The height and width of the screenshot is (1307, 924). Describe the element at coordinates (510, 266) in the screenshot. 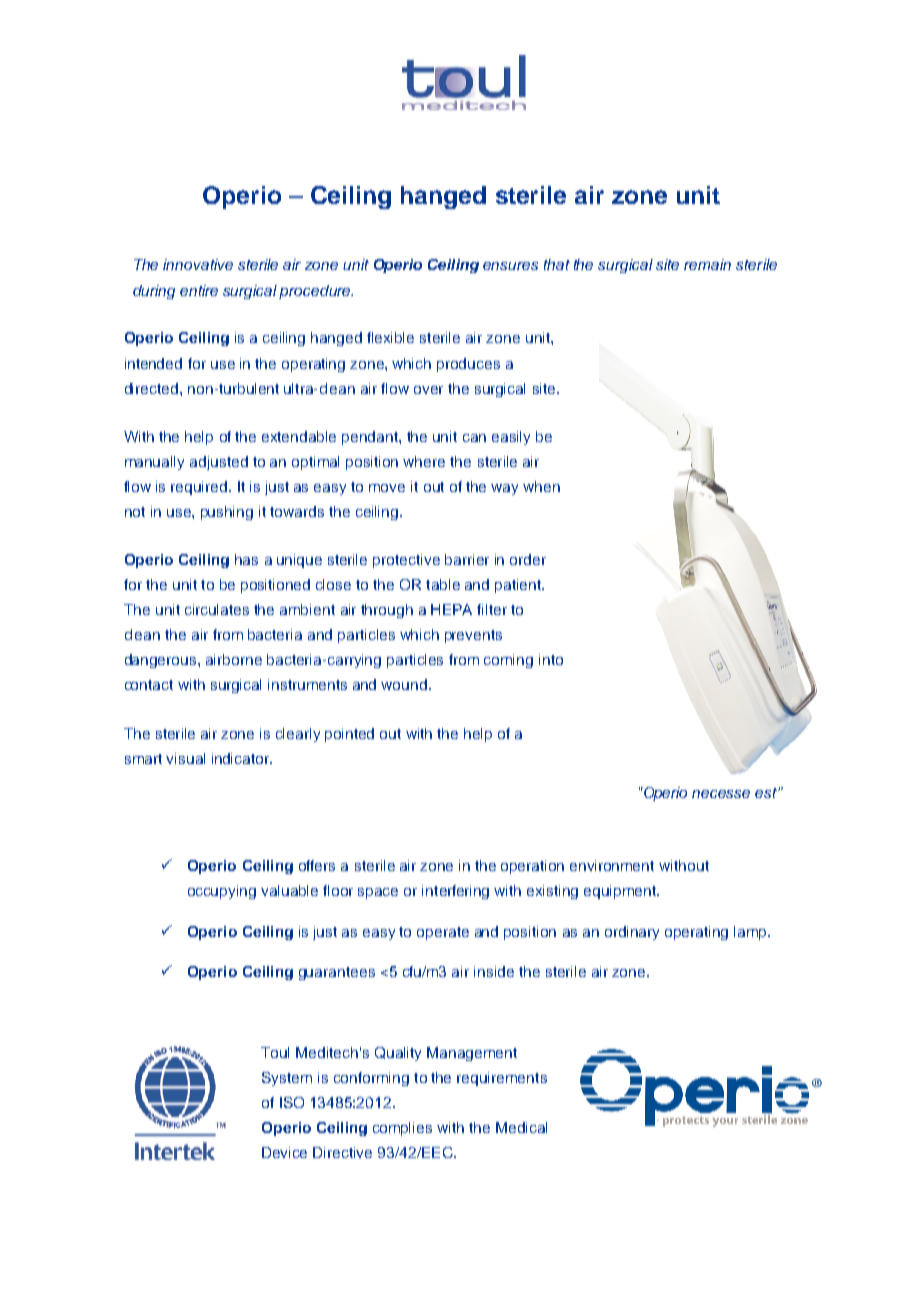

I see `ensures` at that location.
